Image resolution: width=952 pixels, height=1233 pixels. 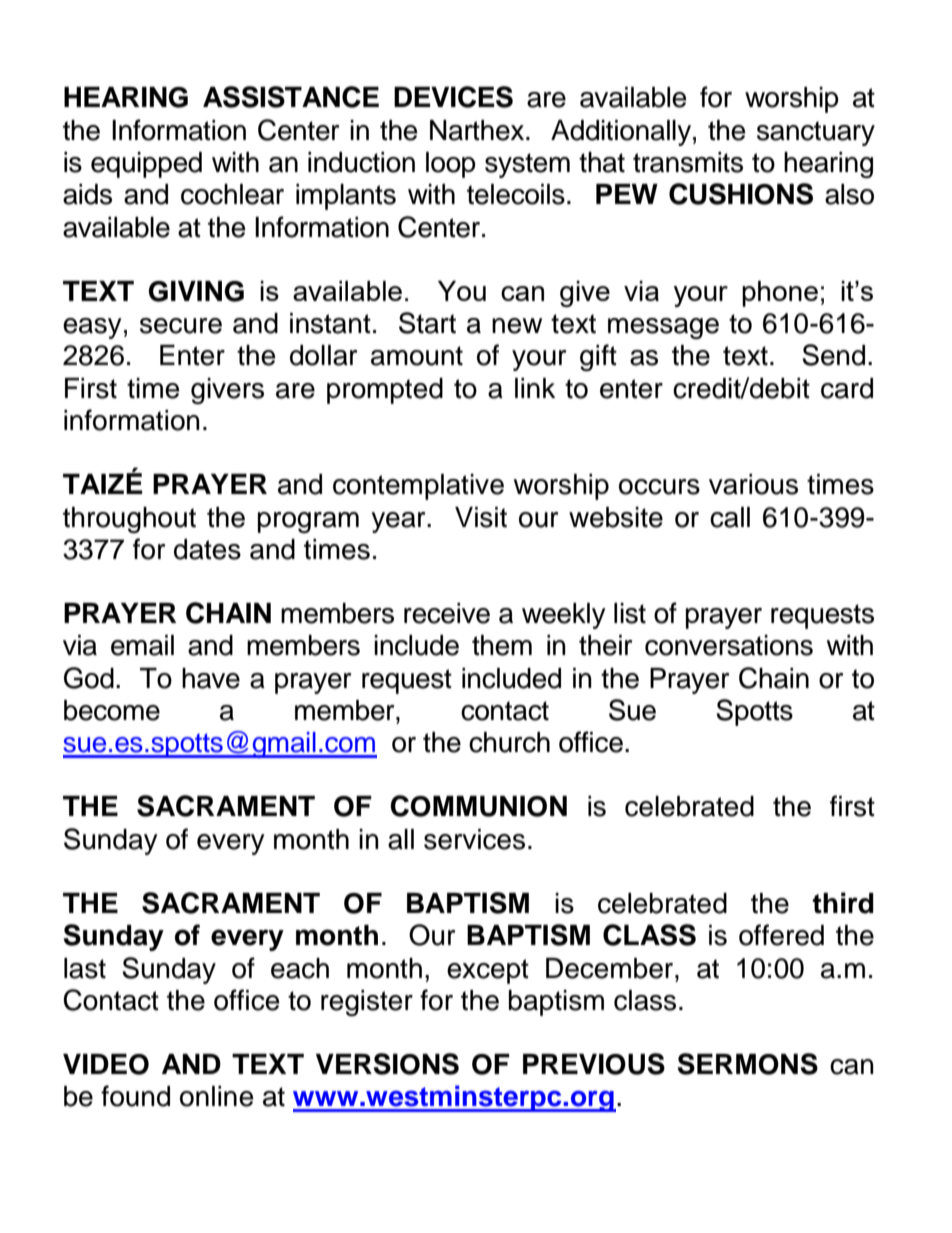 I want to click on services, so click(x=474, y=839).
